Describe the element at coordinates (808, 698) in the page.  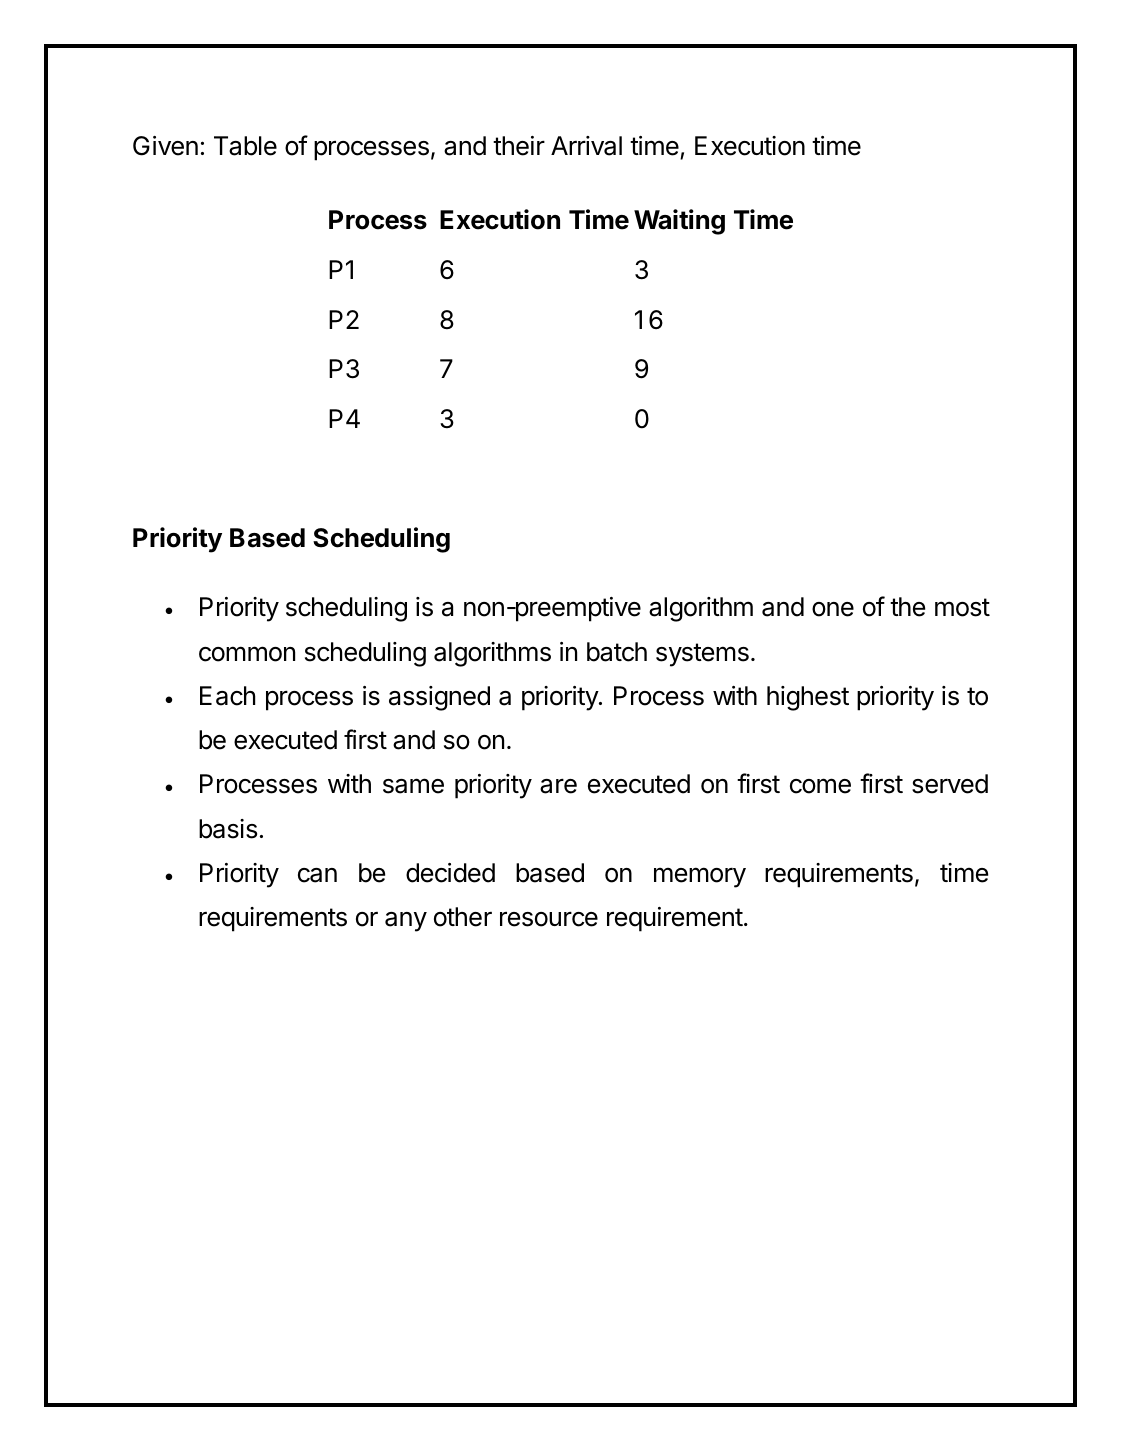
I see `highest` at that location.
